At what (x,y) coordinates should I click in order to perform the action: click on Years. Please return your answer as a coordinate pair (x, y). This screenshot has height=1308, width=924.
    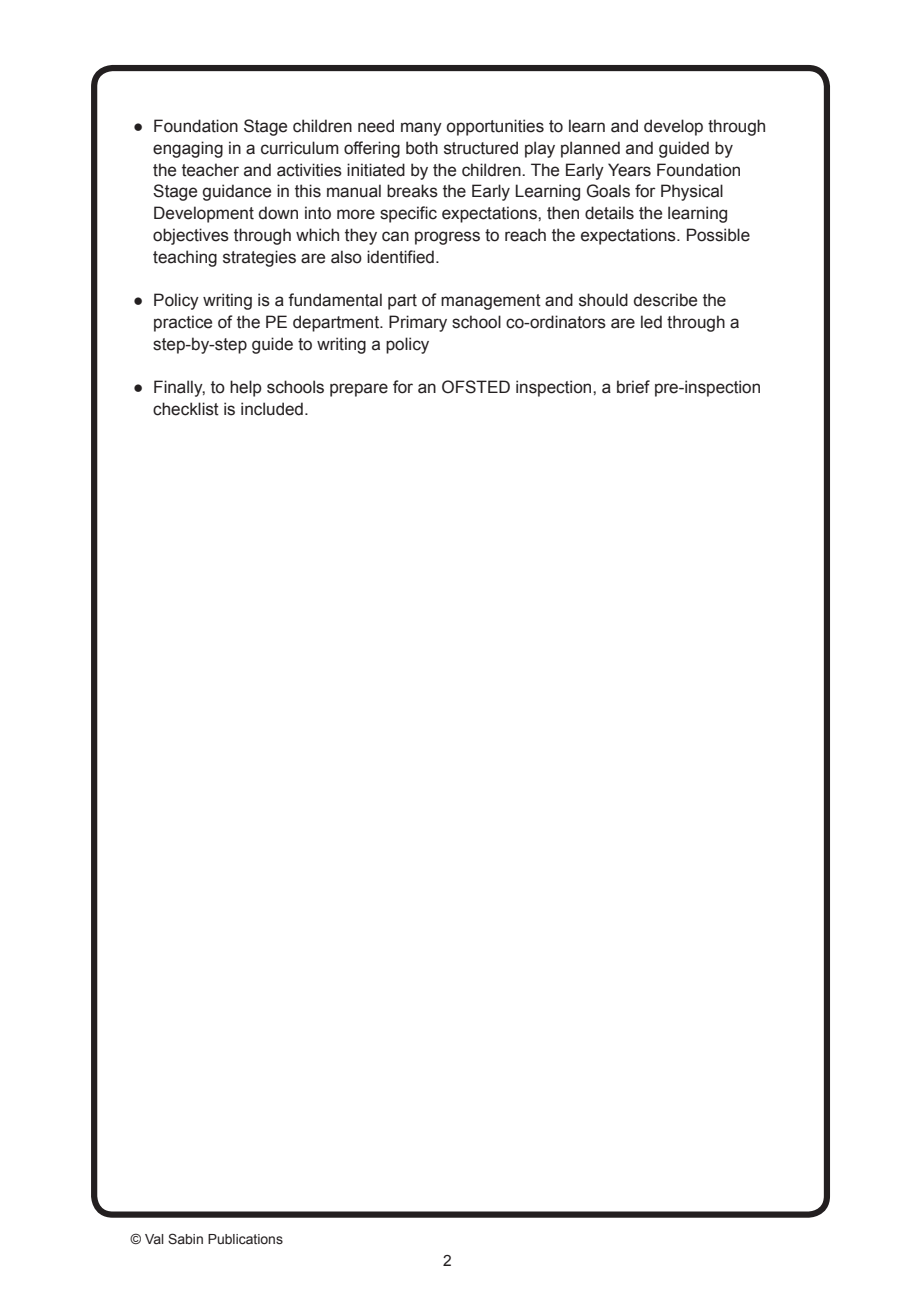
    Looking at the image, I should click on (629, 170).
